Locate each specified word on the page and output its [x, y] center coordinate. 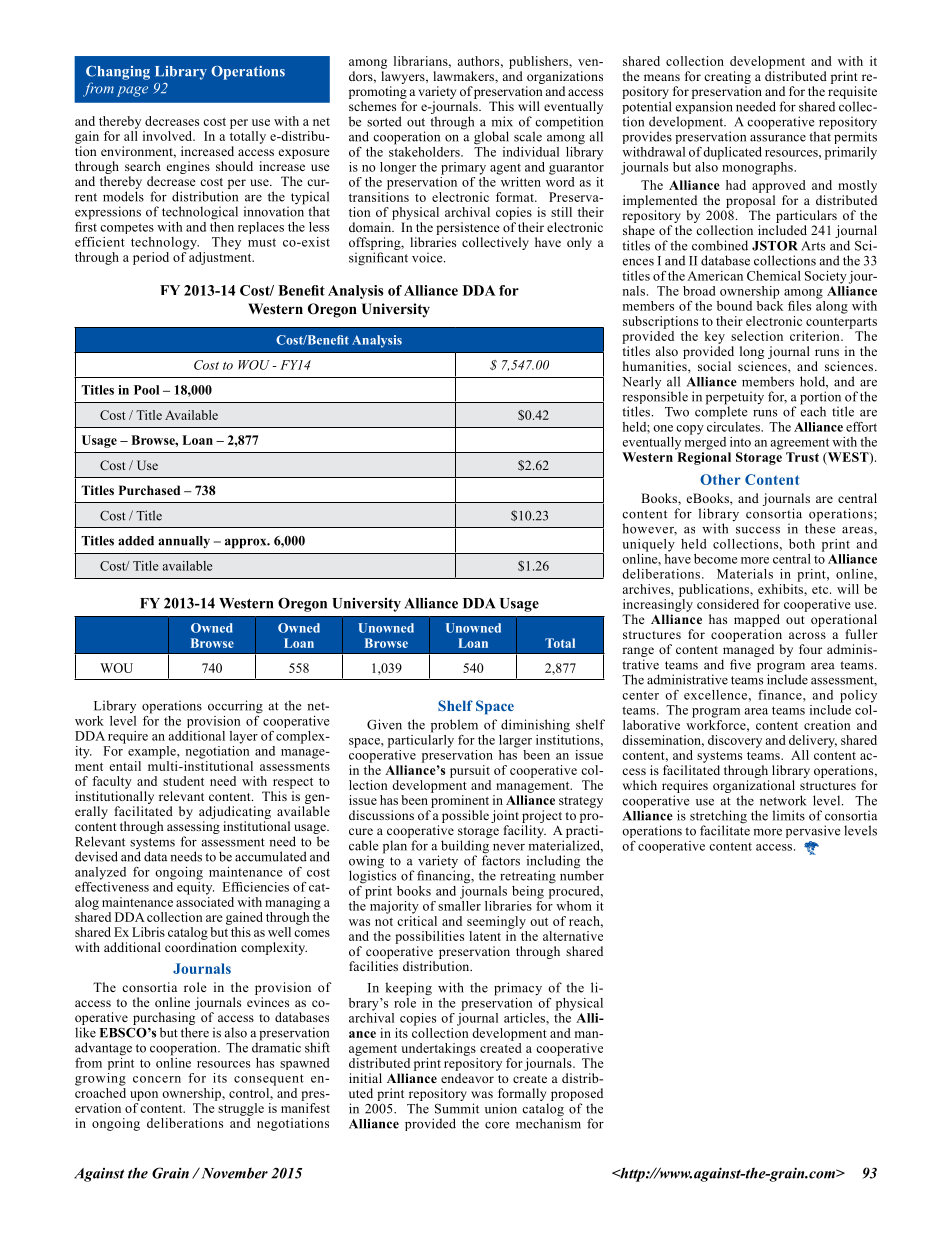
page [132, 91]
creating [727, 77]
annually [184, 542]
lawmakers [464, 76]
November [233, 1173]
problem [454, 726]
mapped [757, 620]
